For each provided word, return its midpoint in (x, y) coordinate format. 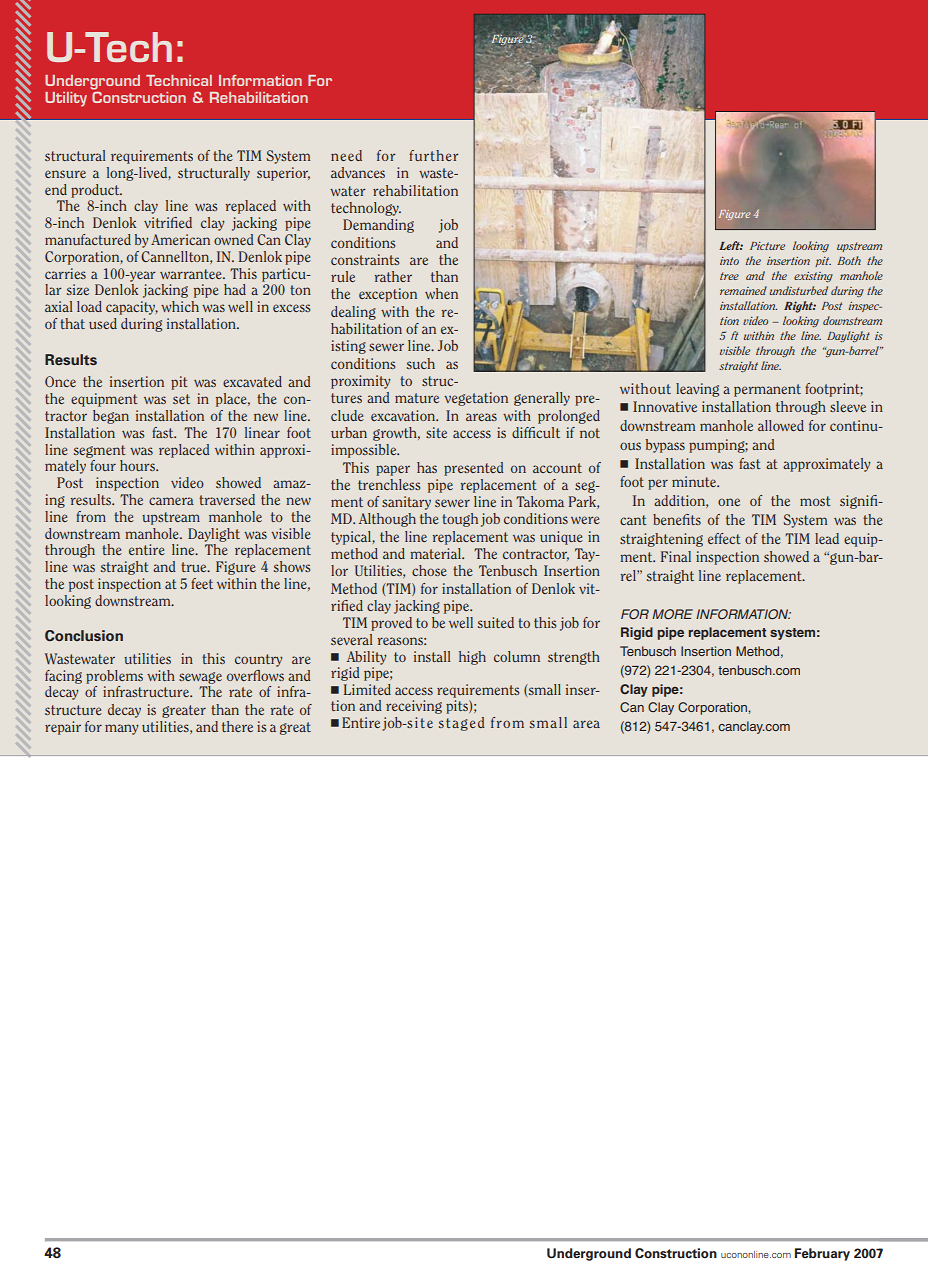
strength (574, 658)
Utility (66, 99)
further (434, 155)
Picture (767, 246)
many (121, 729)
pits (458, 707)
